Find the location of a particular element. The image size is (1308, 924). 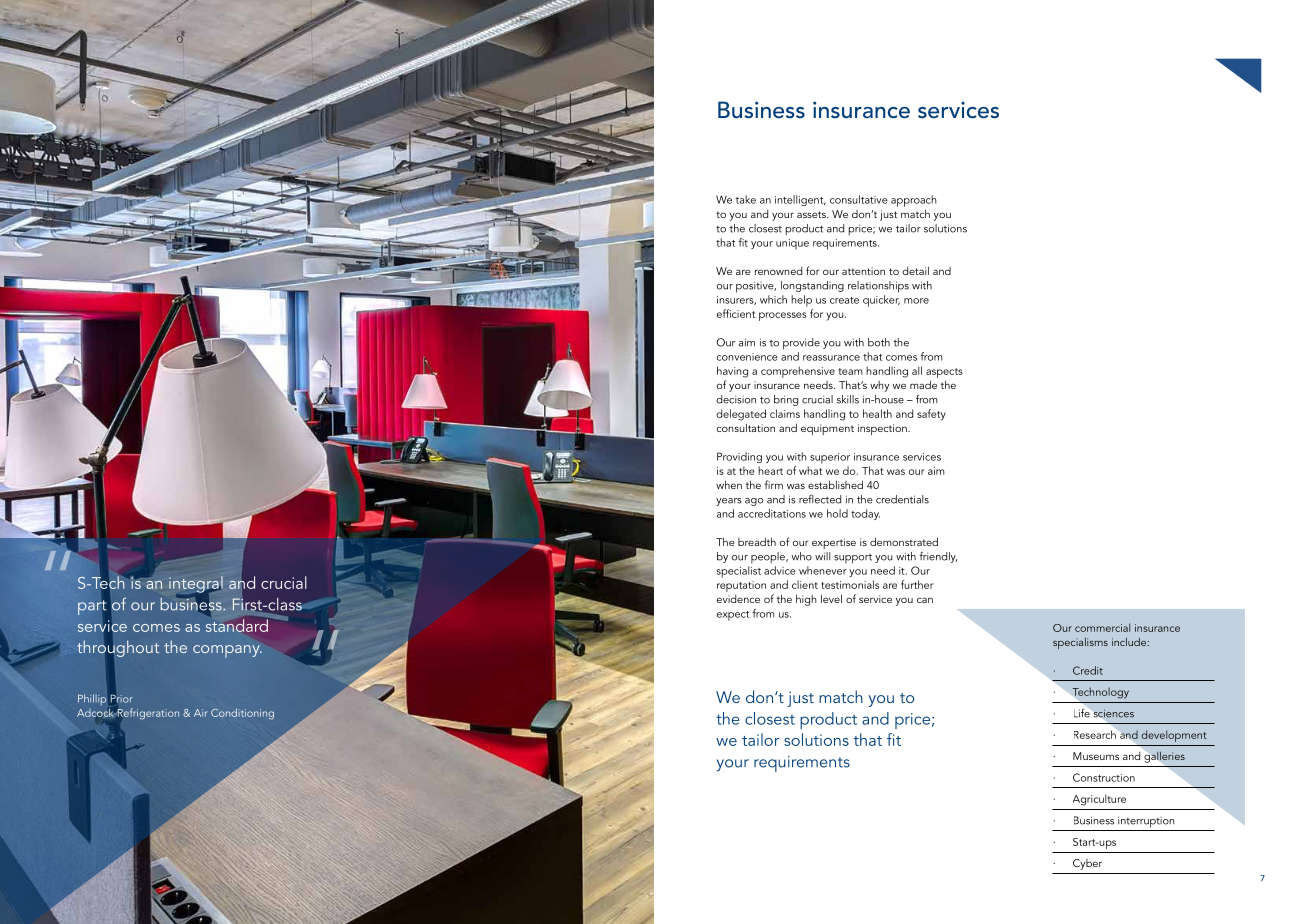

approach is located at coordinates (914, 201).
